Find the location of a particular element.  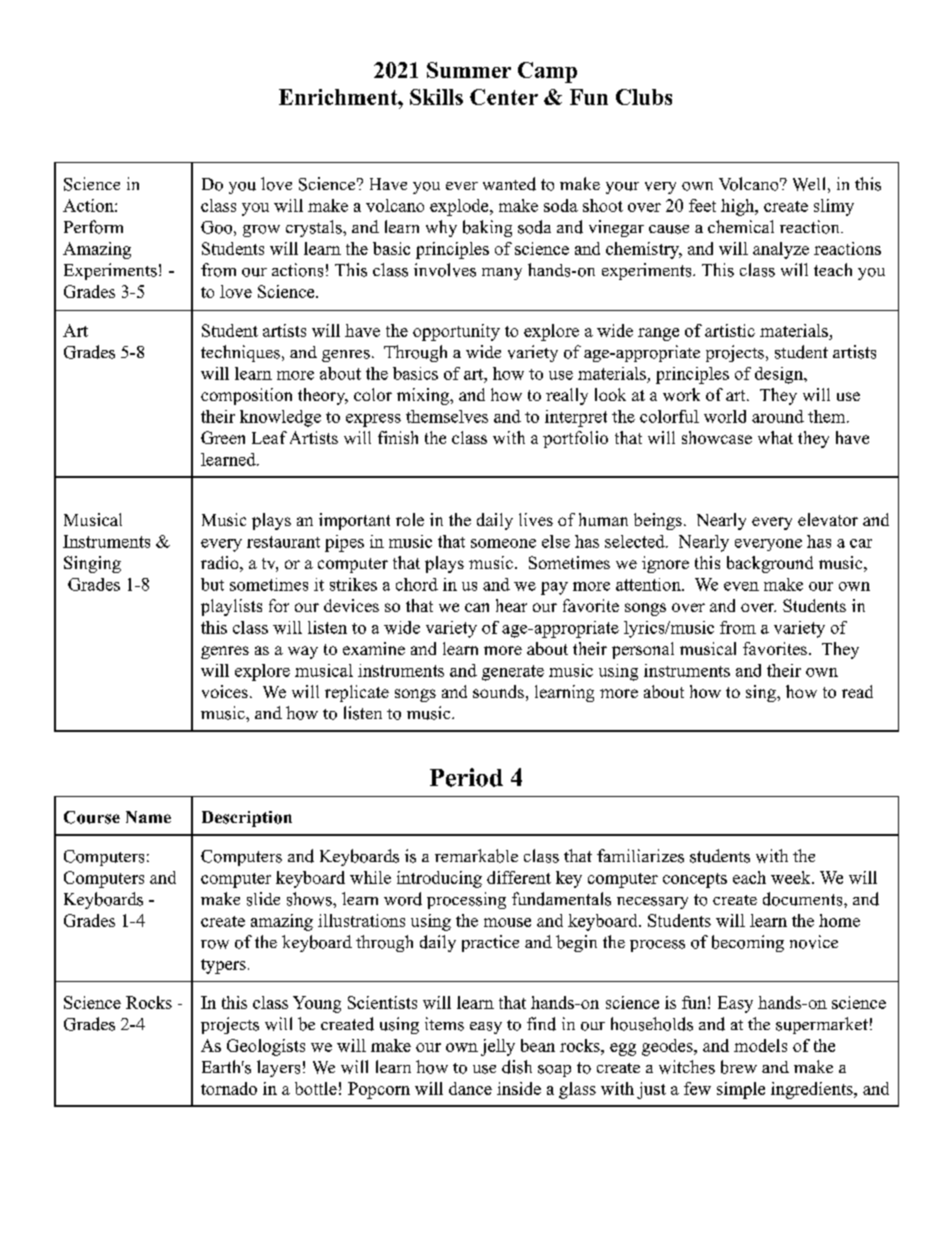

jelly is located at coordinates (498, 1047).
